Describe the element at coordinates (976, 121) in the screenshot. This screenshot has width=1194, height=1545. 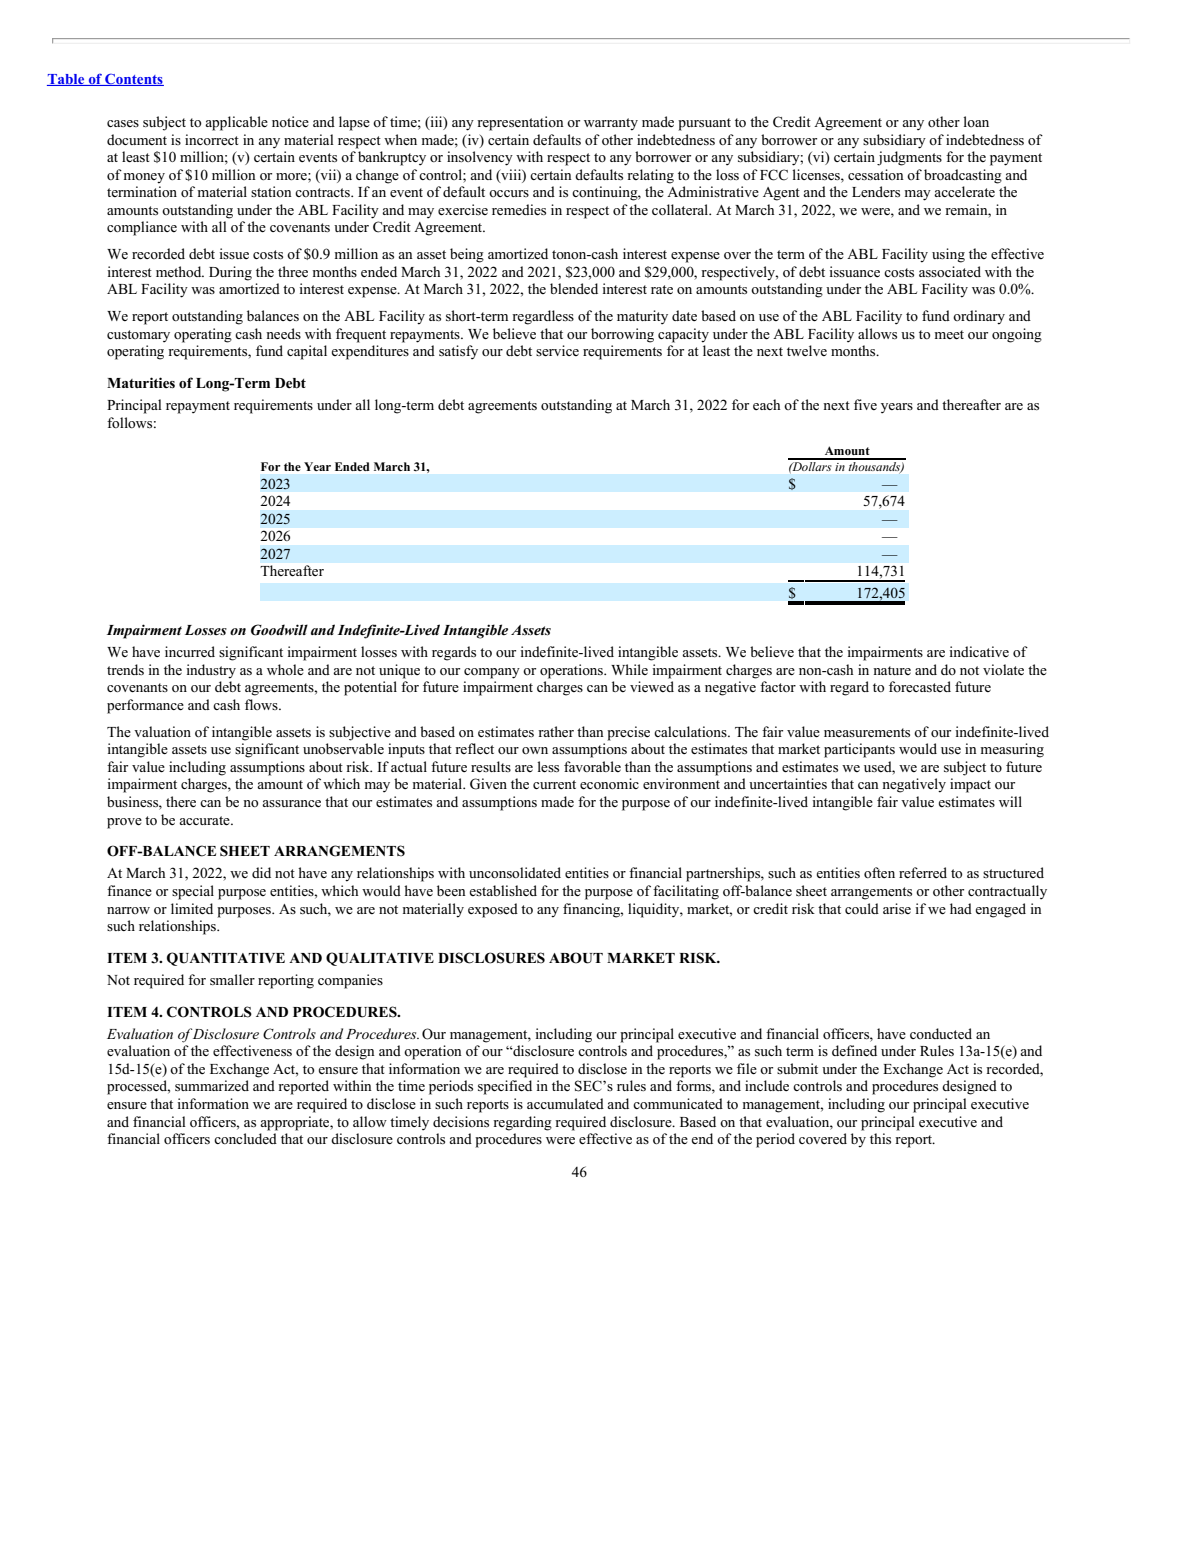
I see `loan` at that location.
